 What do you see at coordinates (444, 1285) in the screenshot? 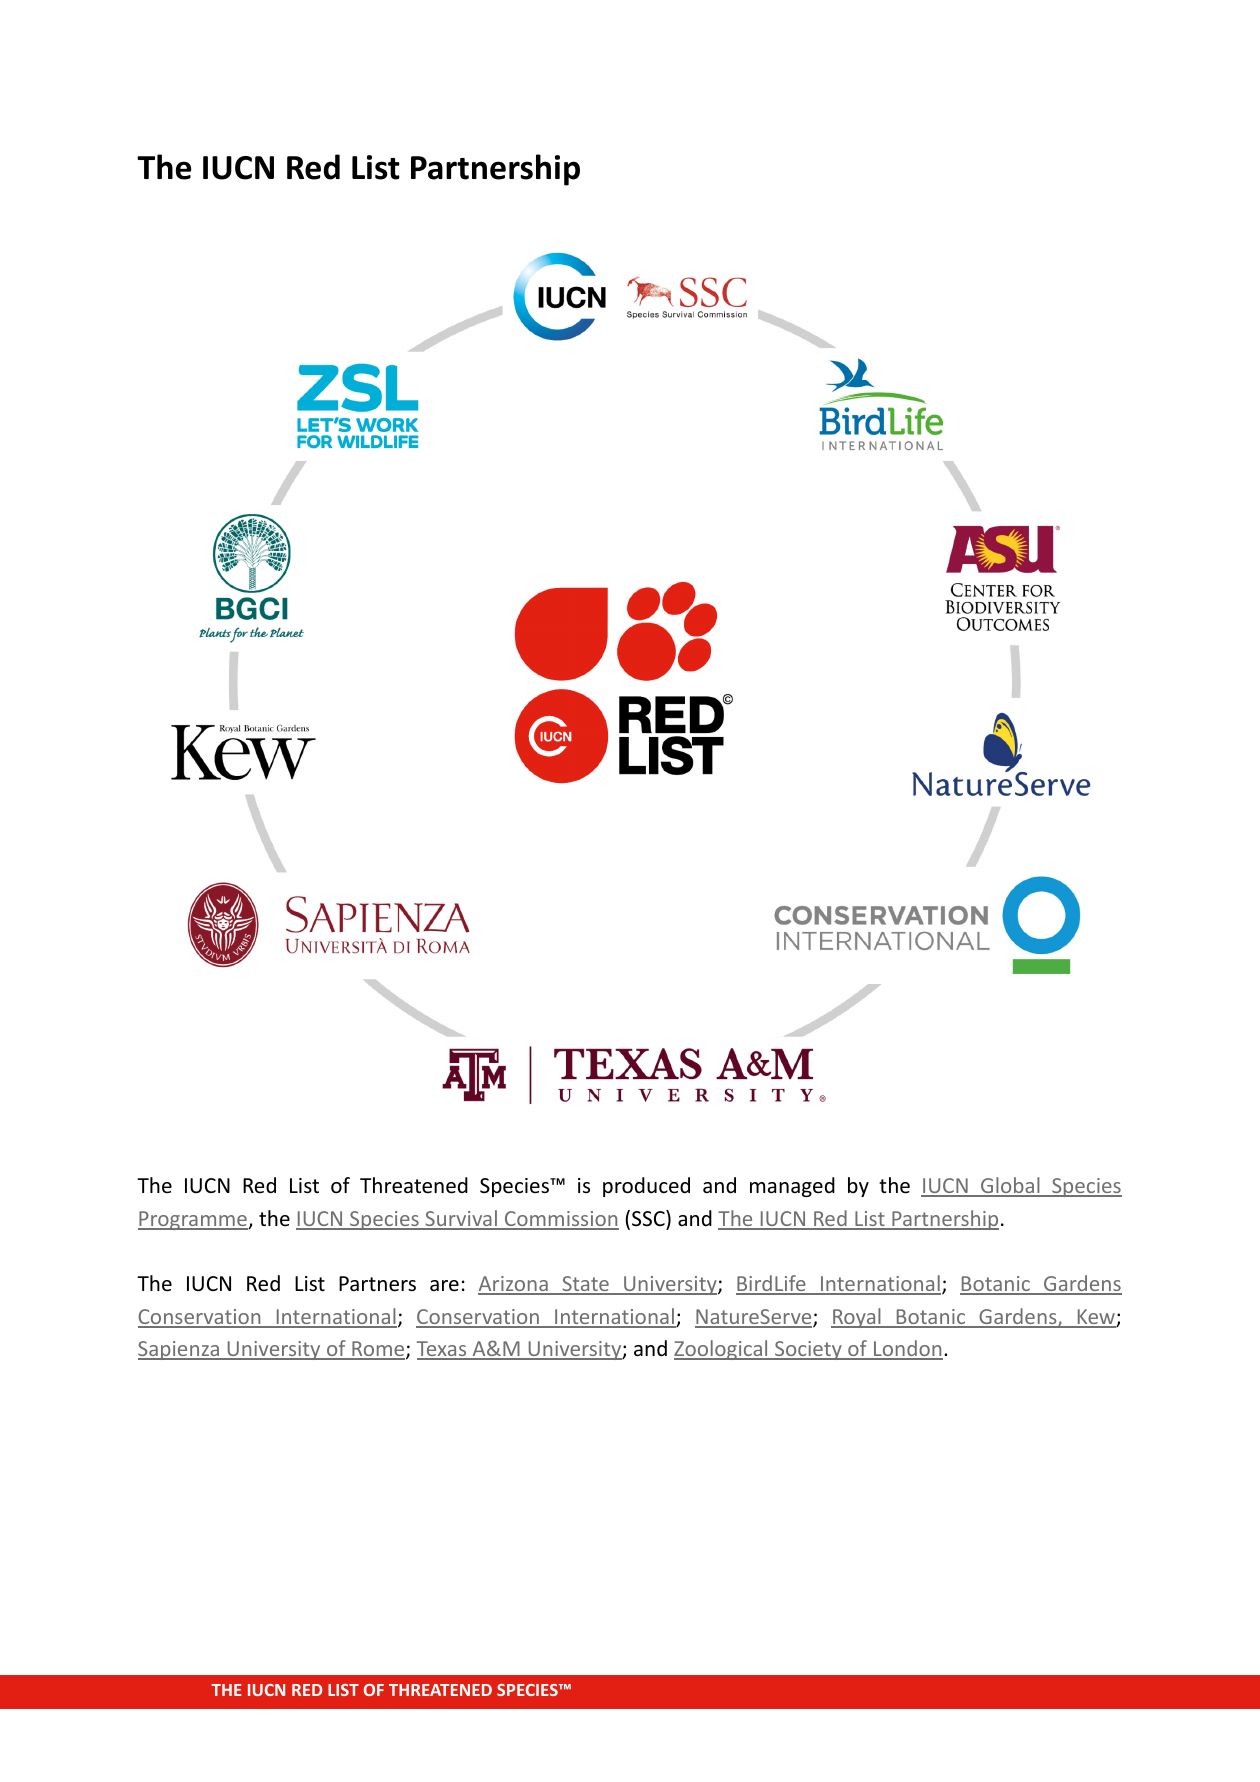
I see `are` at bounding box center [444, 1285].
